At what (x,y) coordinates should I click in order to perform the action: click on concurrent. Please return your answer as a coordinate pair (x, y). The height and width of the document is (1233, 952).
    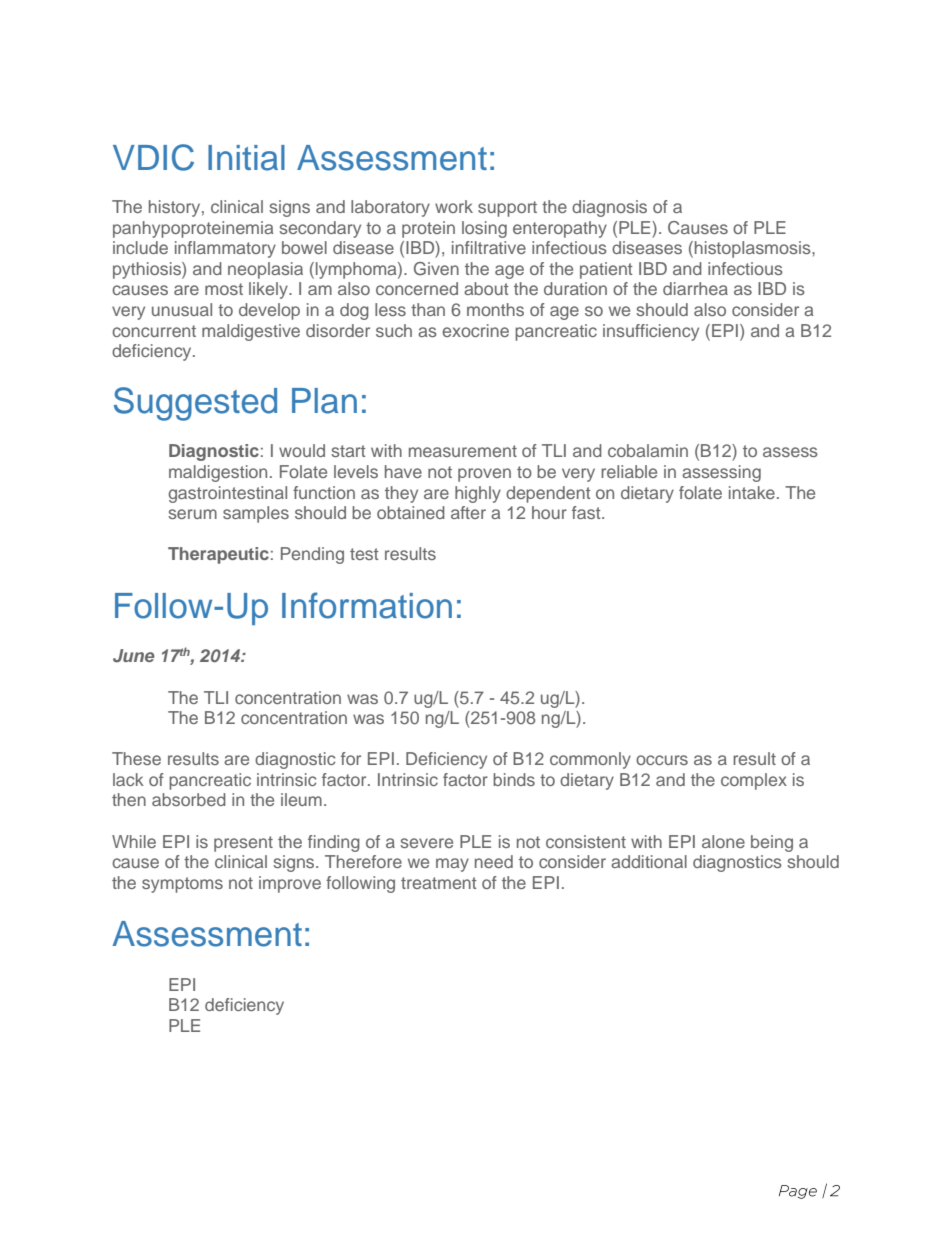
    Looking at the image, I should click on (154, 331).
